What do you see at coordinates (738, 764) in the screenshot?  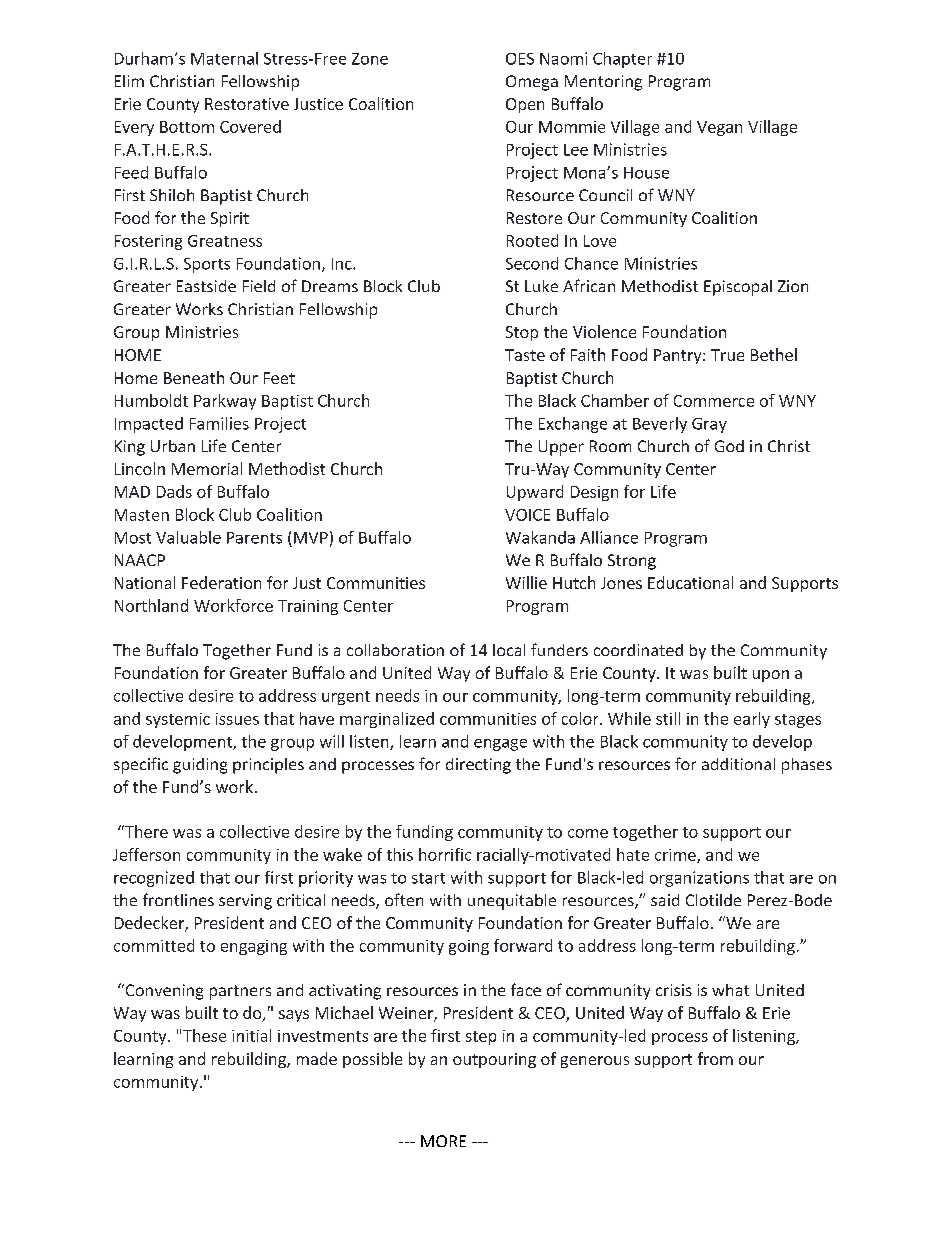 I see `additional` at bounding box center [738, 764].
